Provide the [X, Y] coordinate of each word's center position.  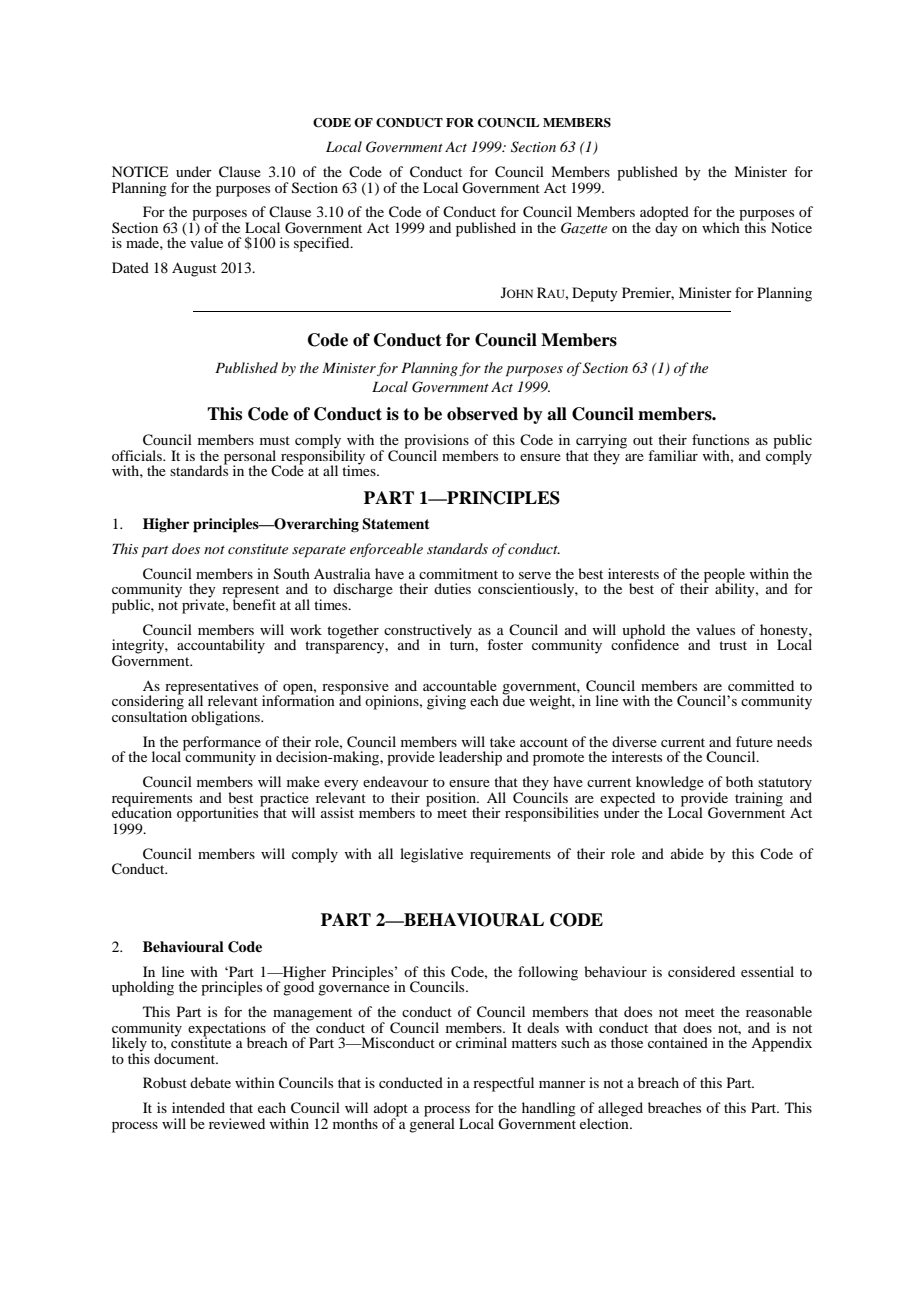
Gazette [584, 228]
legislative [431, 855]
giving [446, 702]
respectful [503, 1084]
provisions [436, 442]
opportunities [219, 814]
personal [251, 458]
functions [720, 439]
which [722, 226]
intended [198, 1107]
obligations [226, 718]
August [194, 269]
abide [687, 853]
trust [733, 645]
